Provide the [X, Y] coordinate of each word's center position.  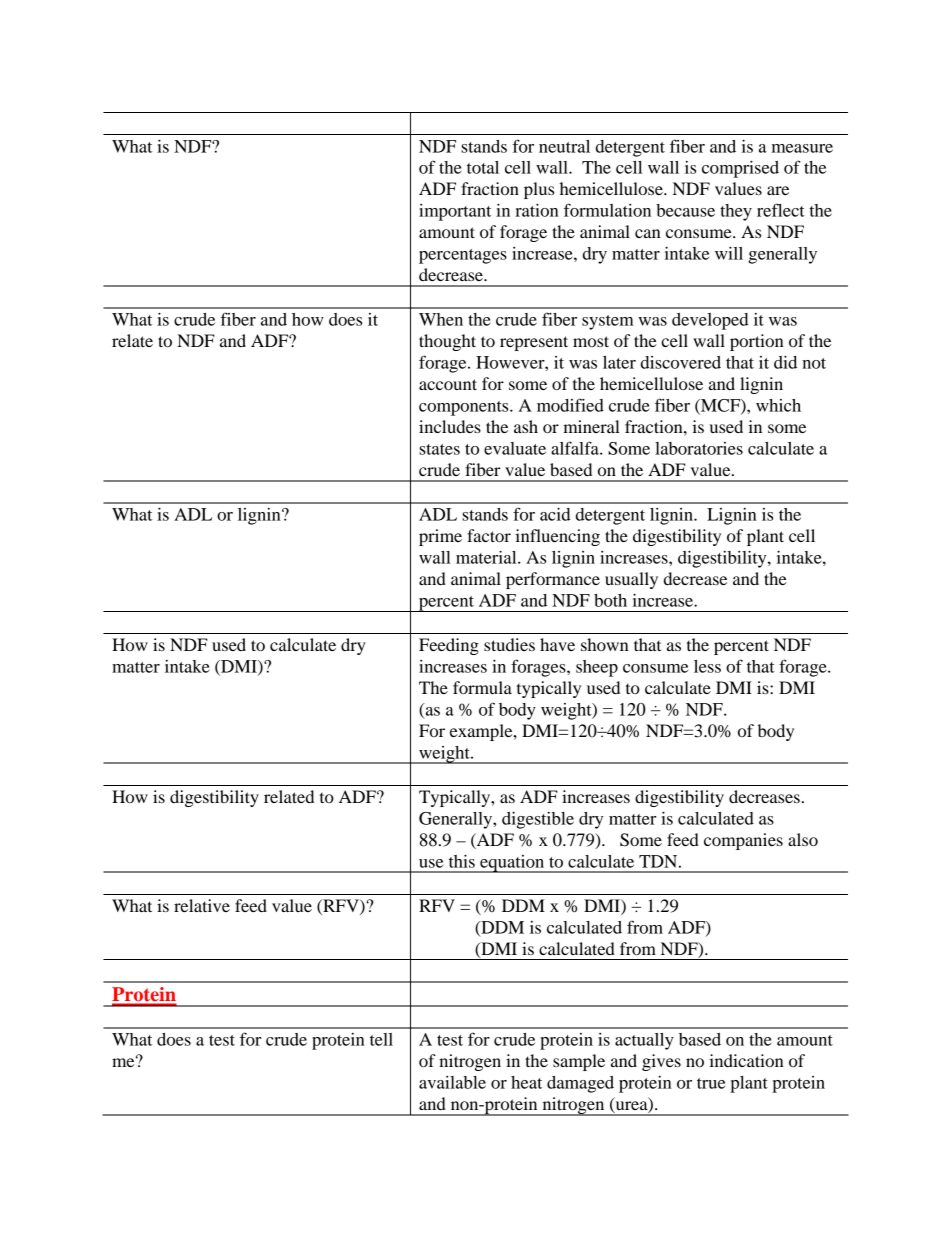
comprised [740, 169]
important [455, 212]
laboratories [699, 448]
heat [526, 1082]
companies [743, 841]
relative [202, 905]
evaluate [515, 448]
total [483, 167]
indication [746, 1060]
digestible [538, 820]
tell [381, 1039]
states [439, 449]
